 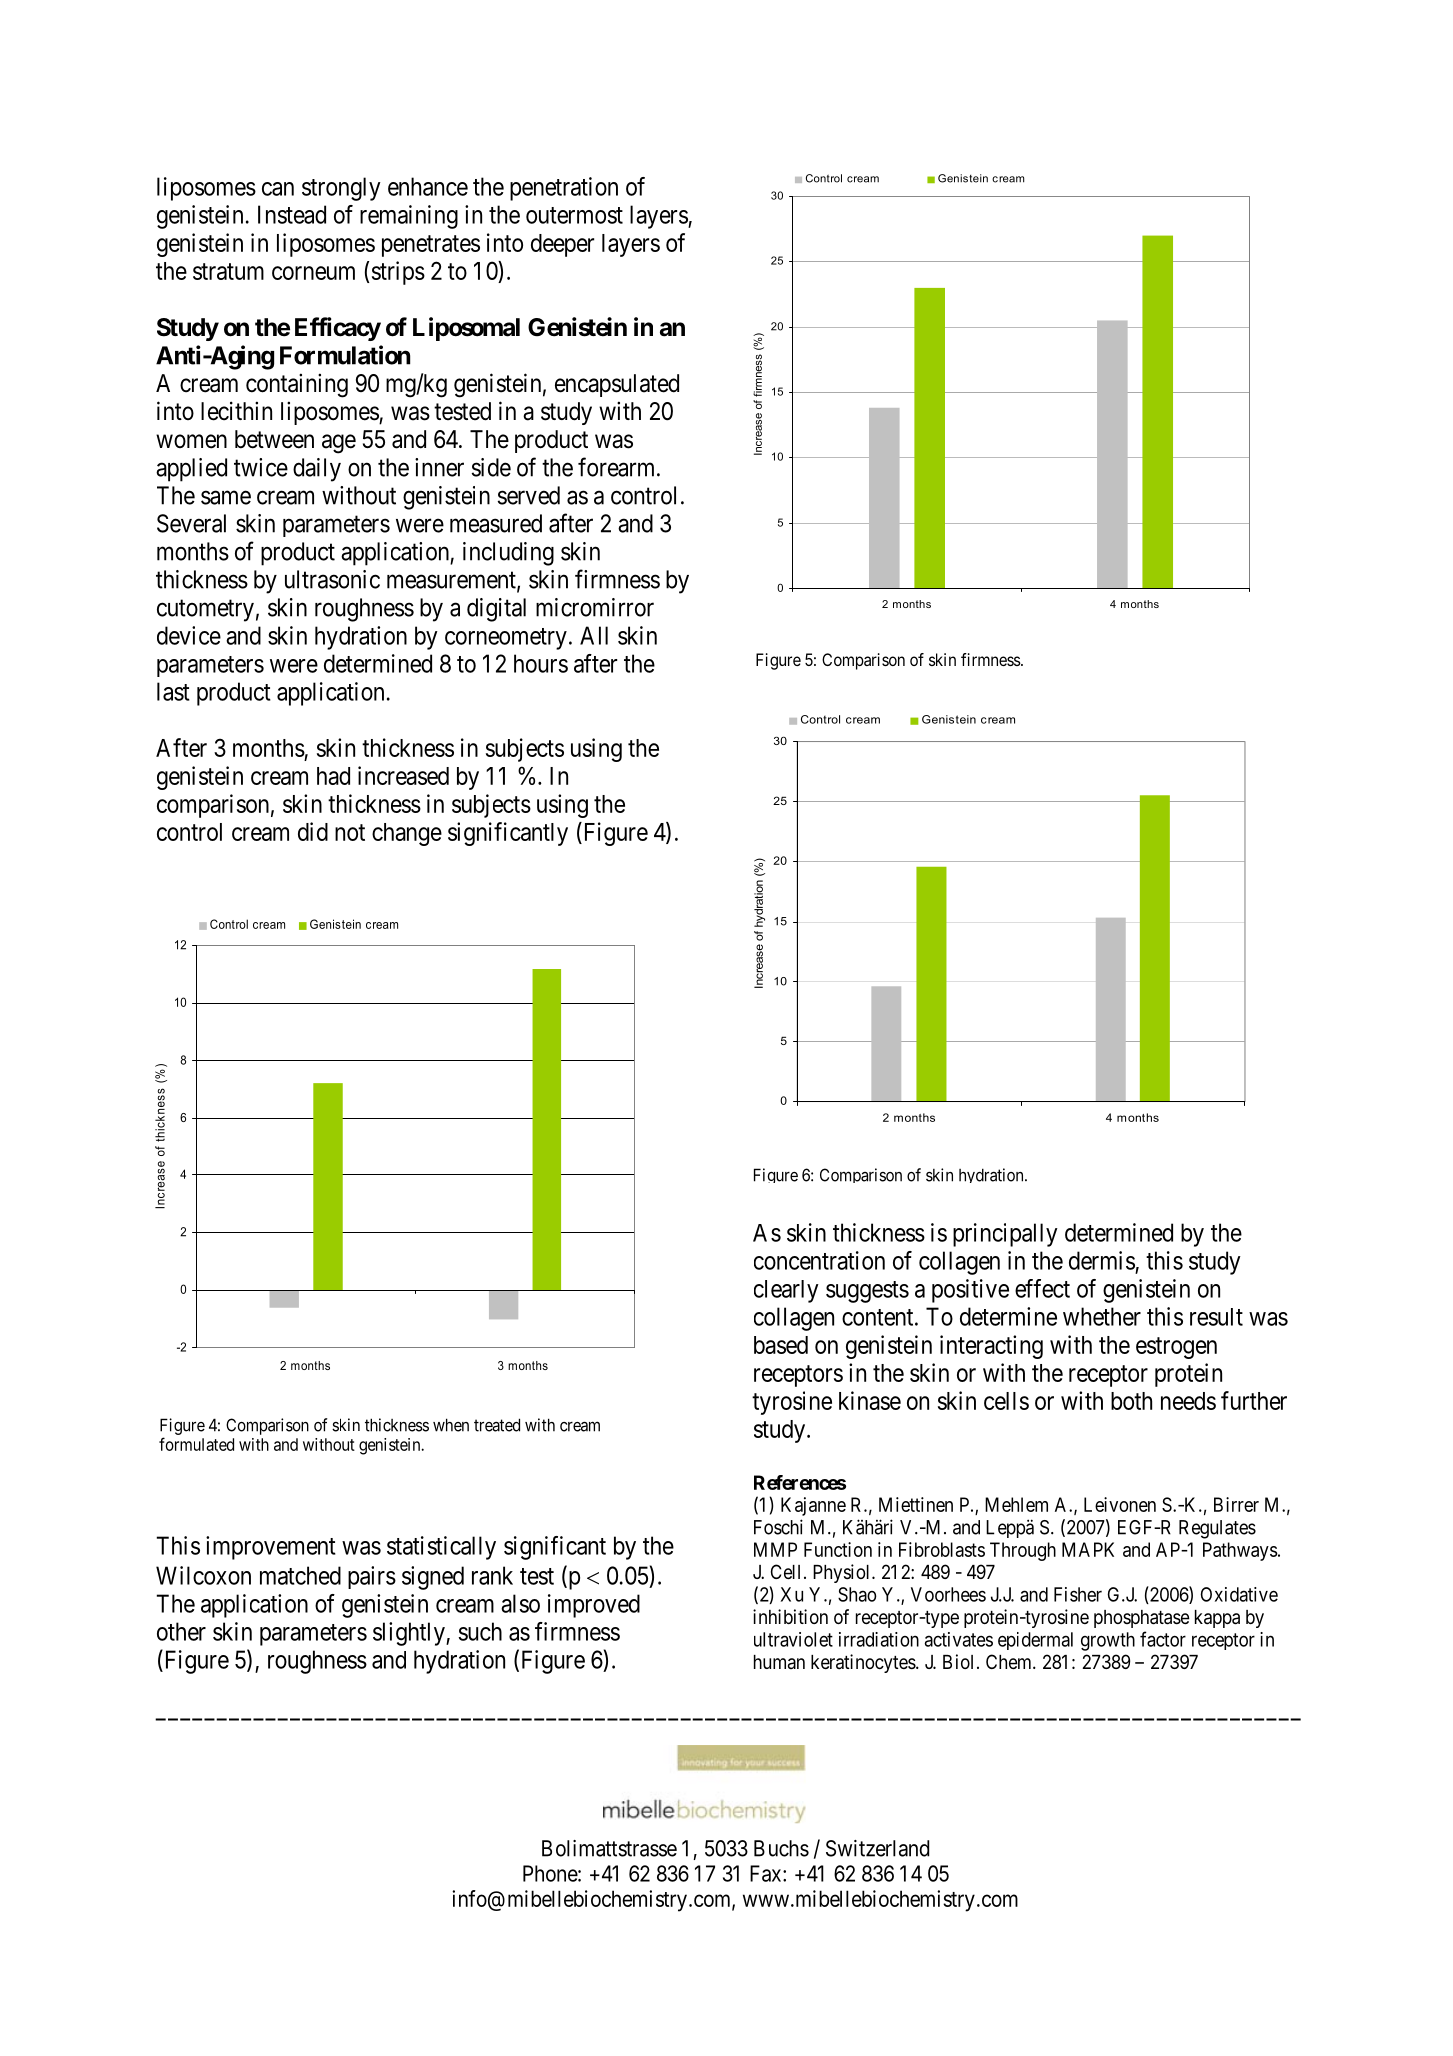 I want to click on slightly, so click(x=410, y=1634).
